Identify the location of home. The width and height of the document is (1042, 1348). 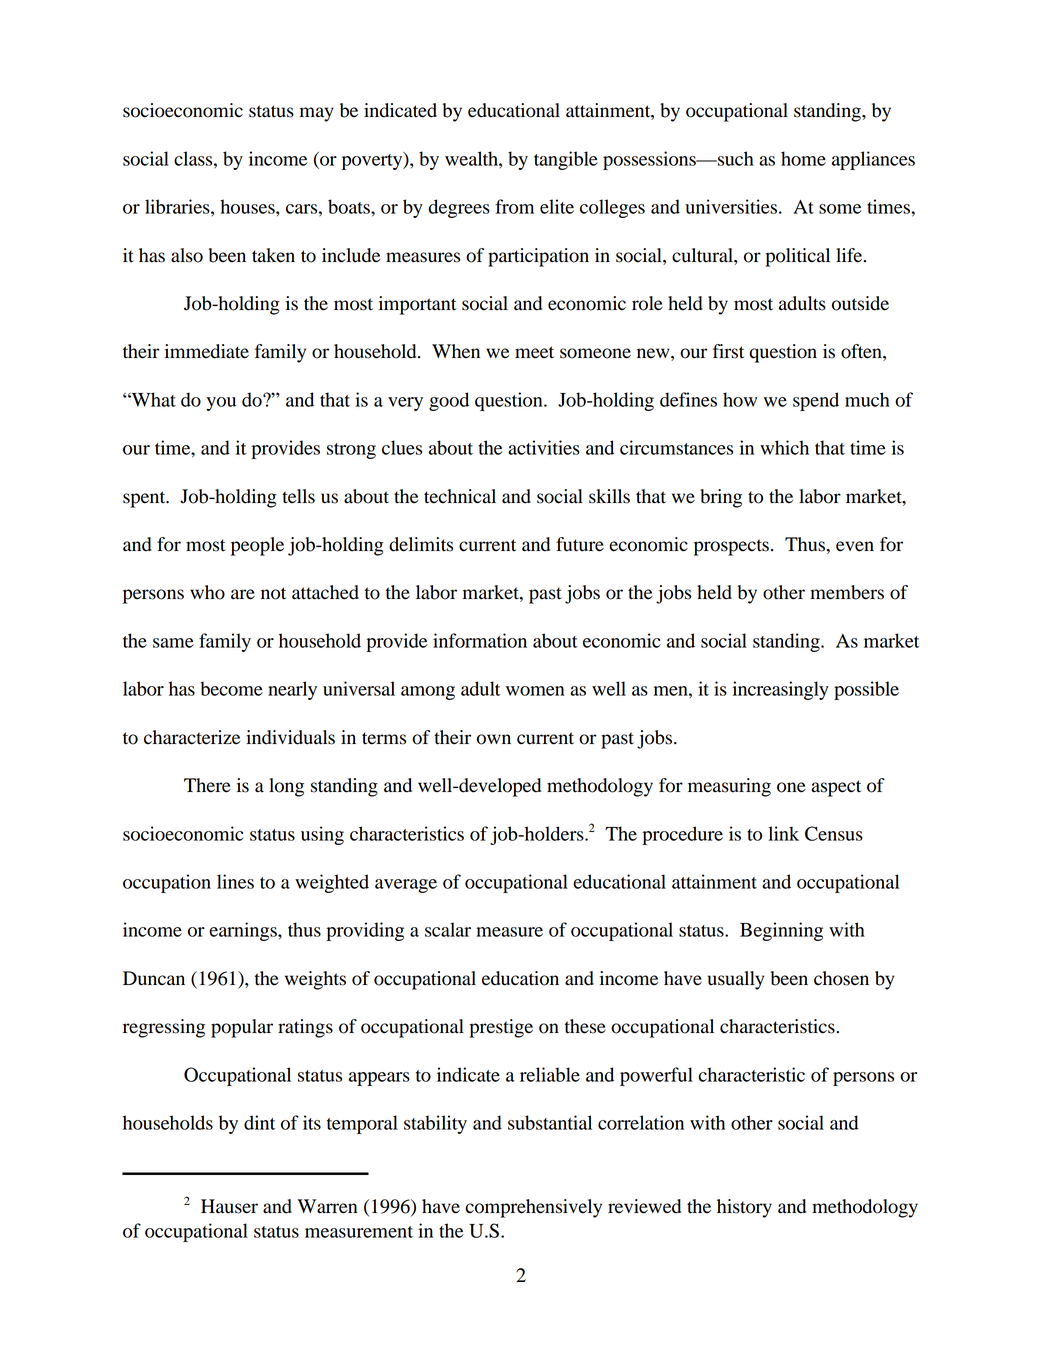
(803, 158).
